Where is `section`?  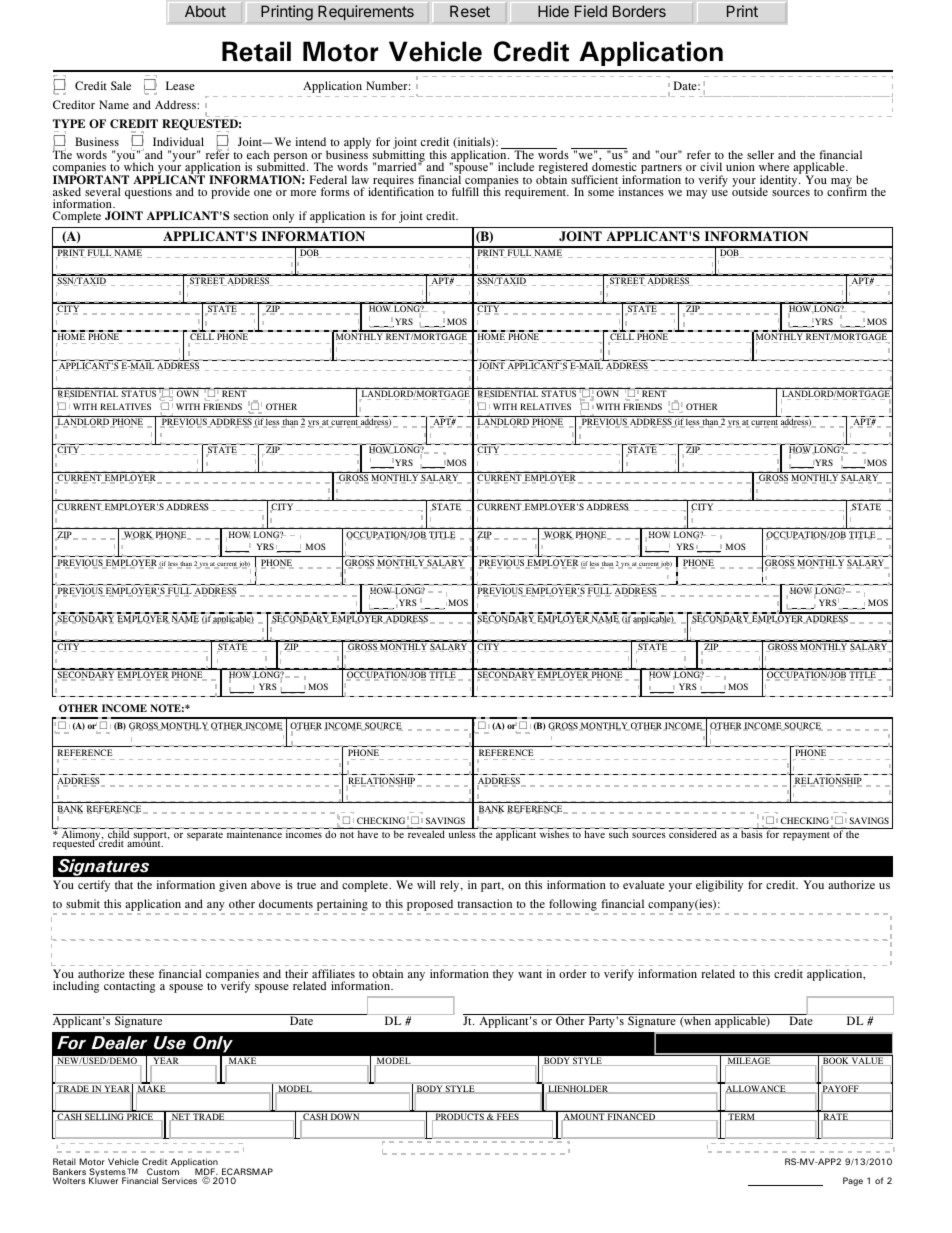 section is located at coordinates (251, 215).
